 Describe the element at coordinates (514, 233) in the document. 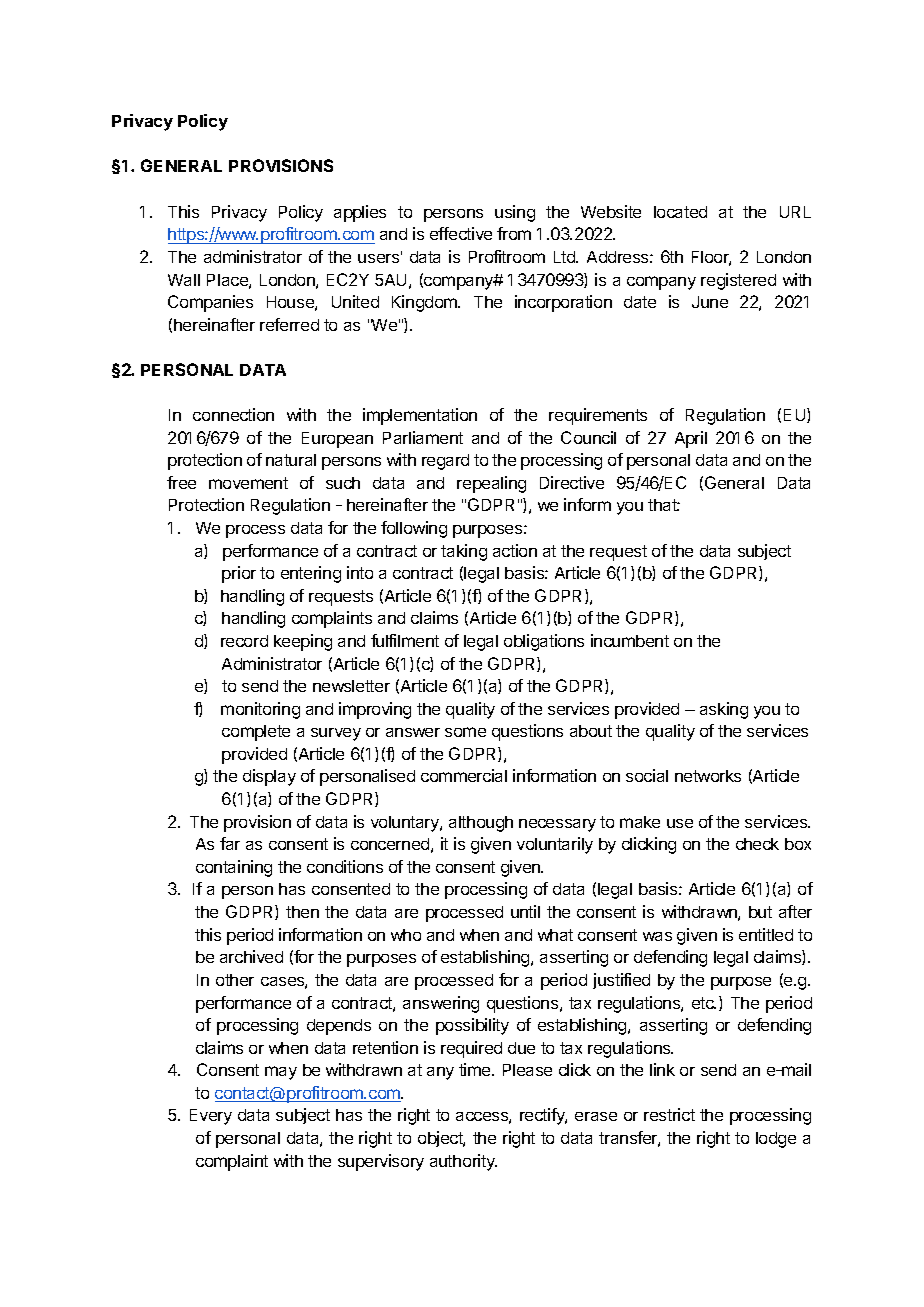

I see `from` at that location.
